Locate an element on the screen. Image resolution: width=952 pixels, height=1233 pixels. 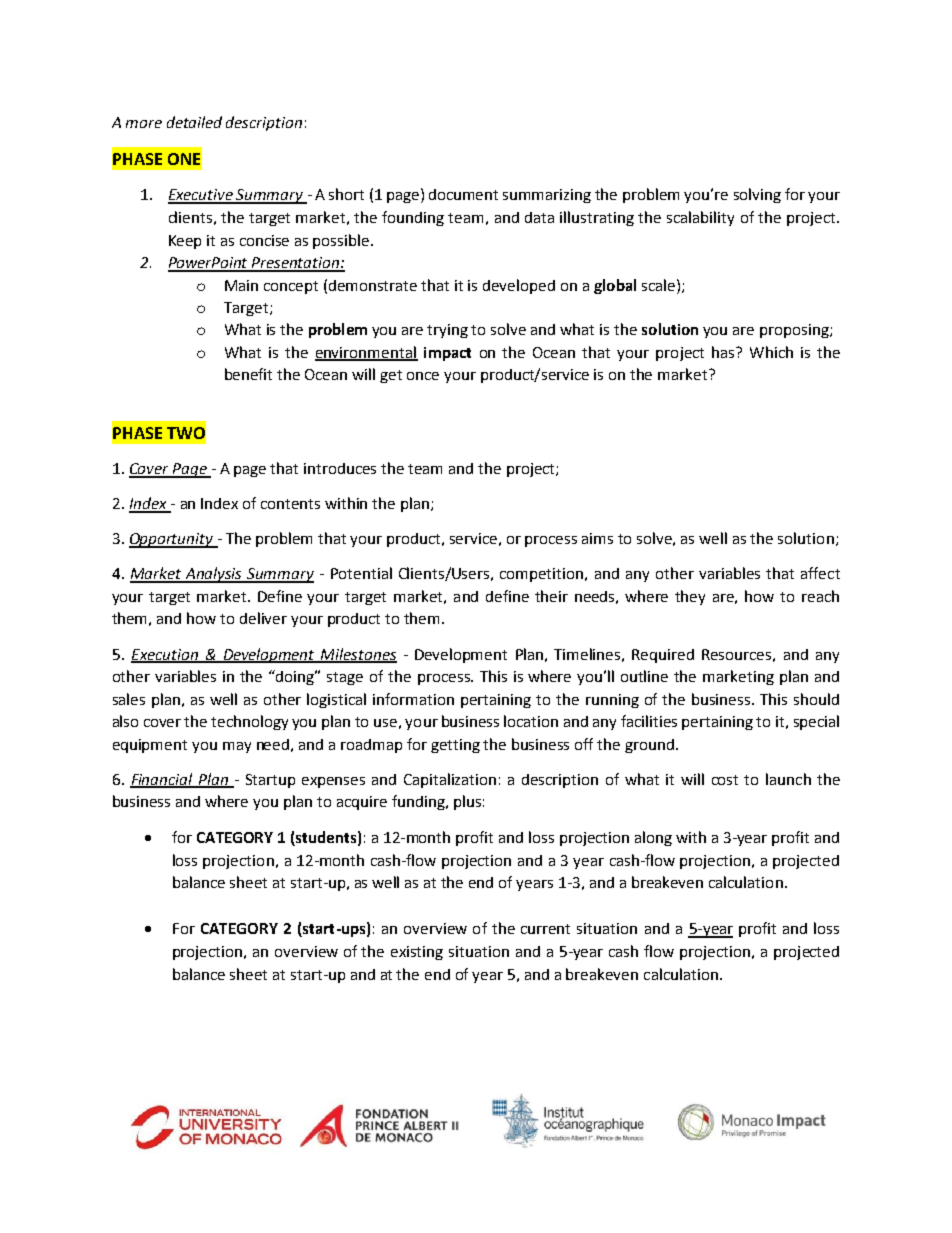
Execution is located at coordinates (165, 655).
